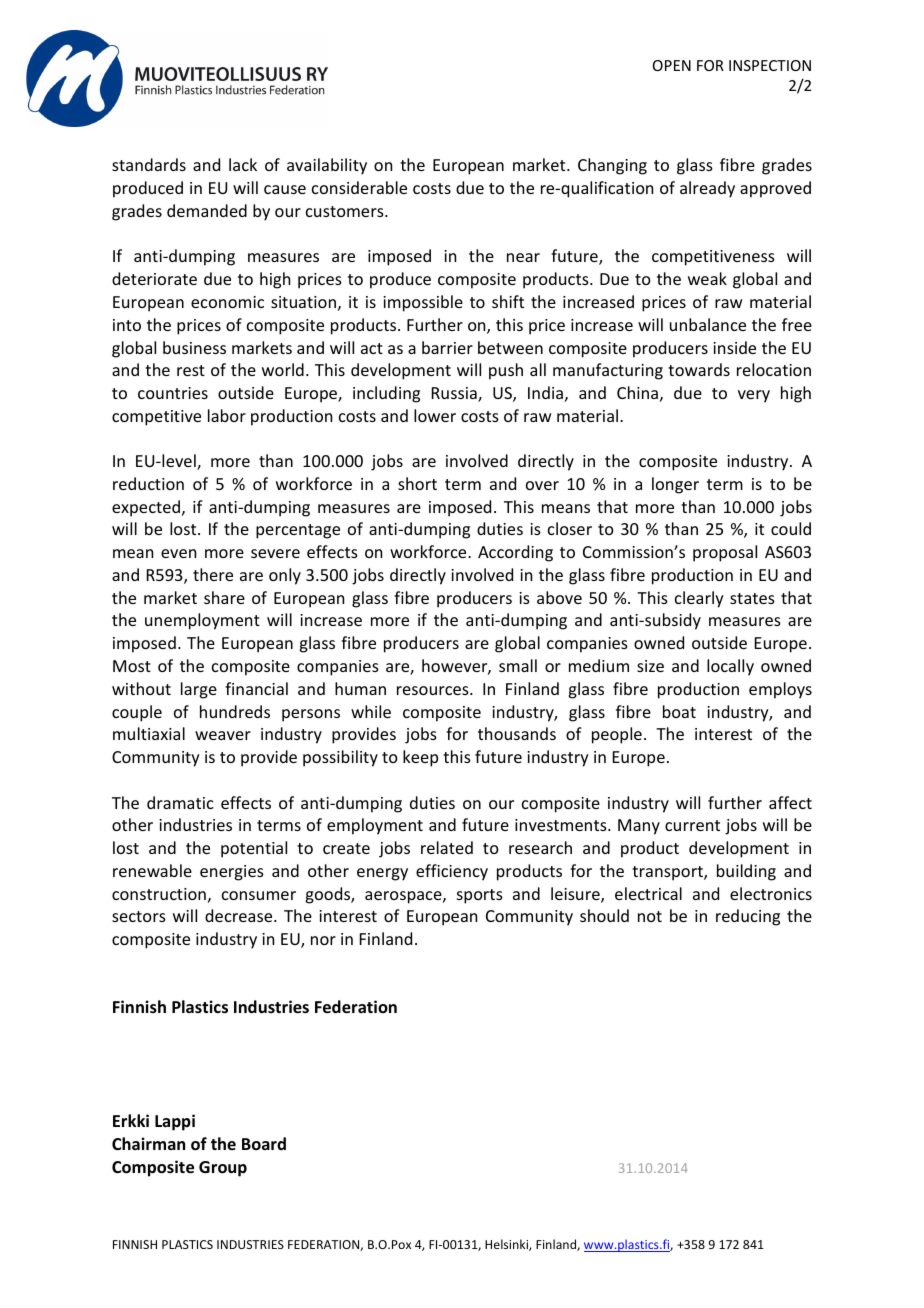 The width and height of the image is (924, 1308). Describe the element at coordinates (243, 164) in the image. I see `lack` at that location.
